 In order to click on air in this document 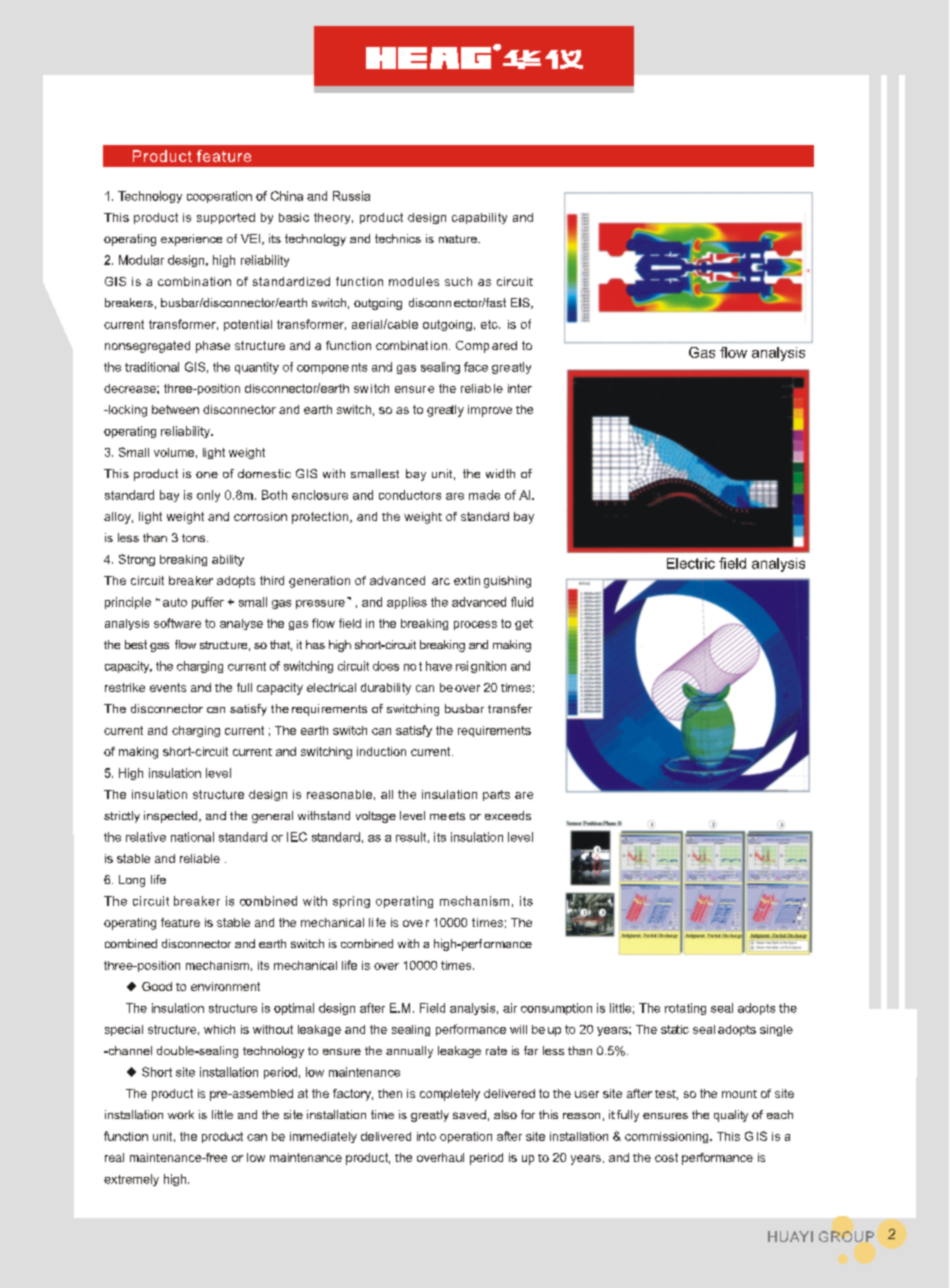, I will do `click(510, 1008)`.
